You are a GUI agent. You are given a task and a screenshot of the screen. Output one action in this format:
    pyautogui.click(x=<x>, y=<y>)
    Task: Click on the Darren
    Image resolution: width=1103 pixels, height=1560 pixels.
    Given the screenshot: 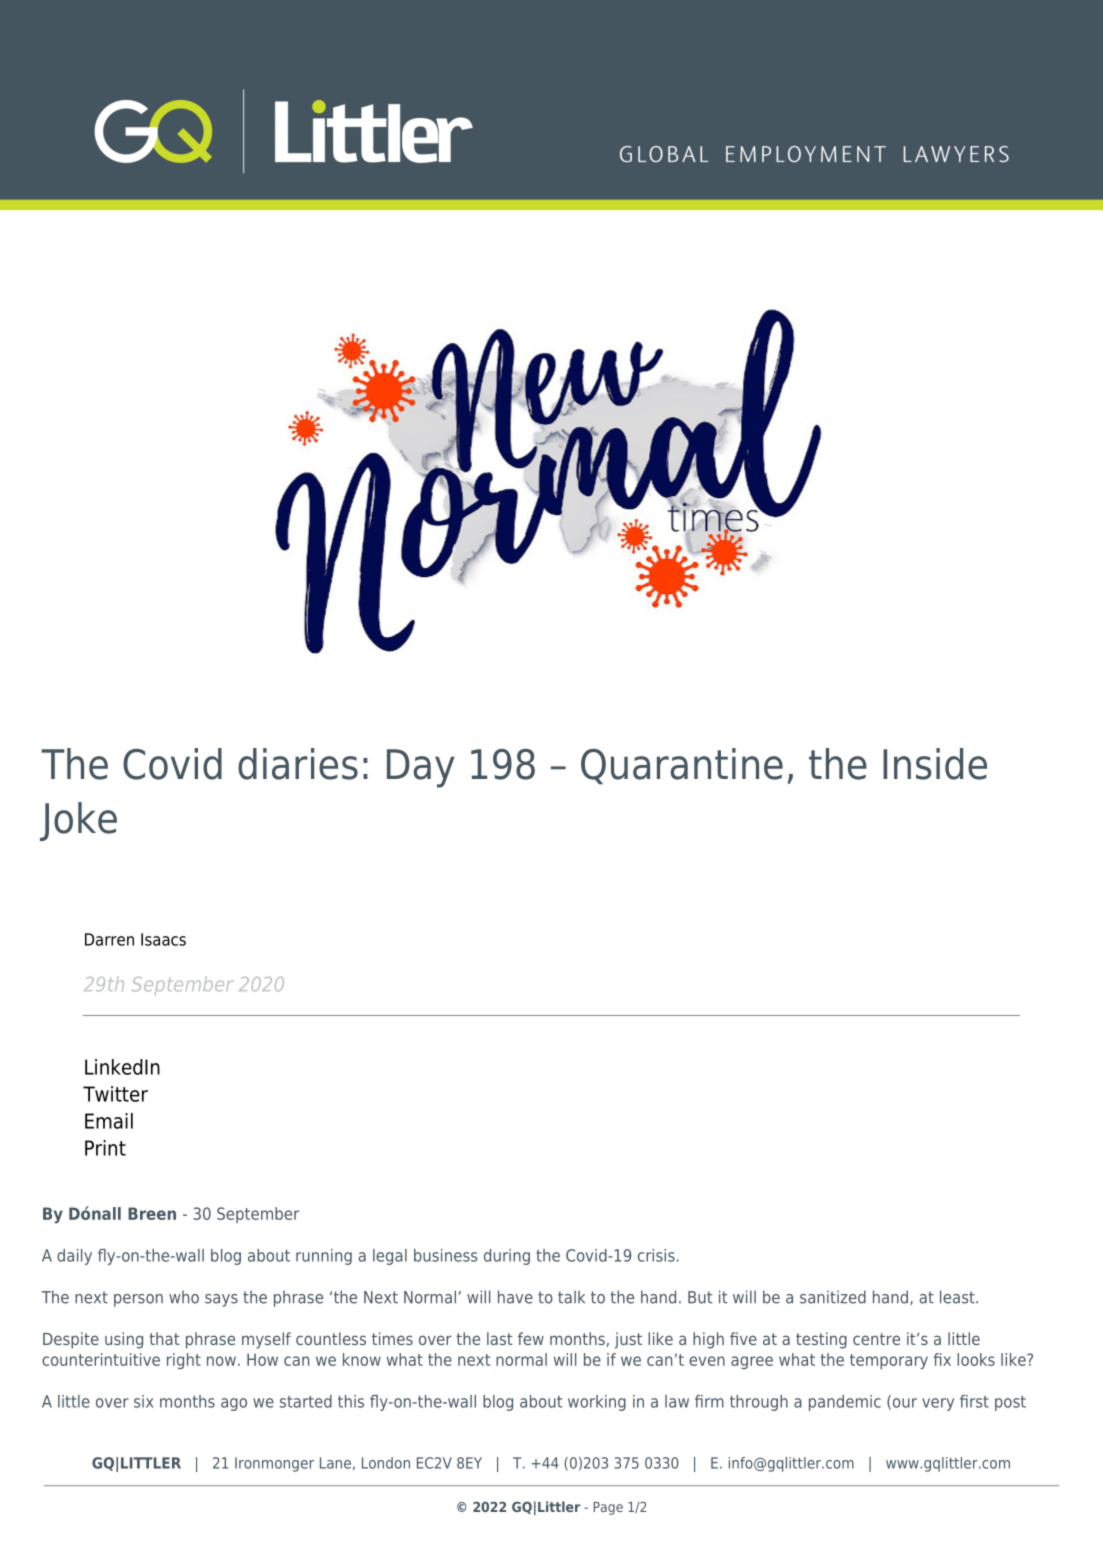 What is the action you would take?
    pyautogui.click(x=109, y=939)
